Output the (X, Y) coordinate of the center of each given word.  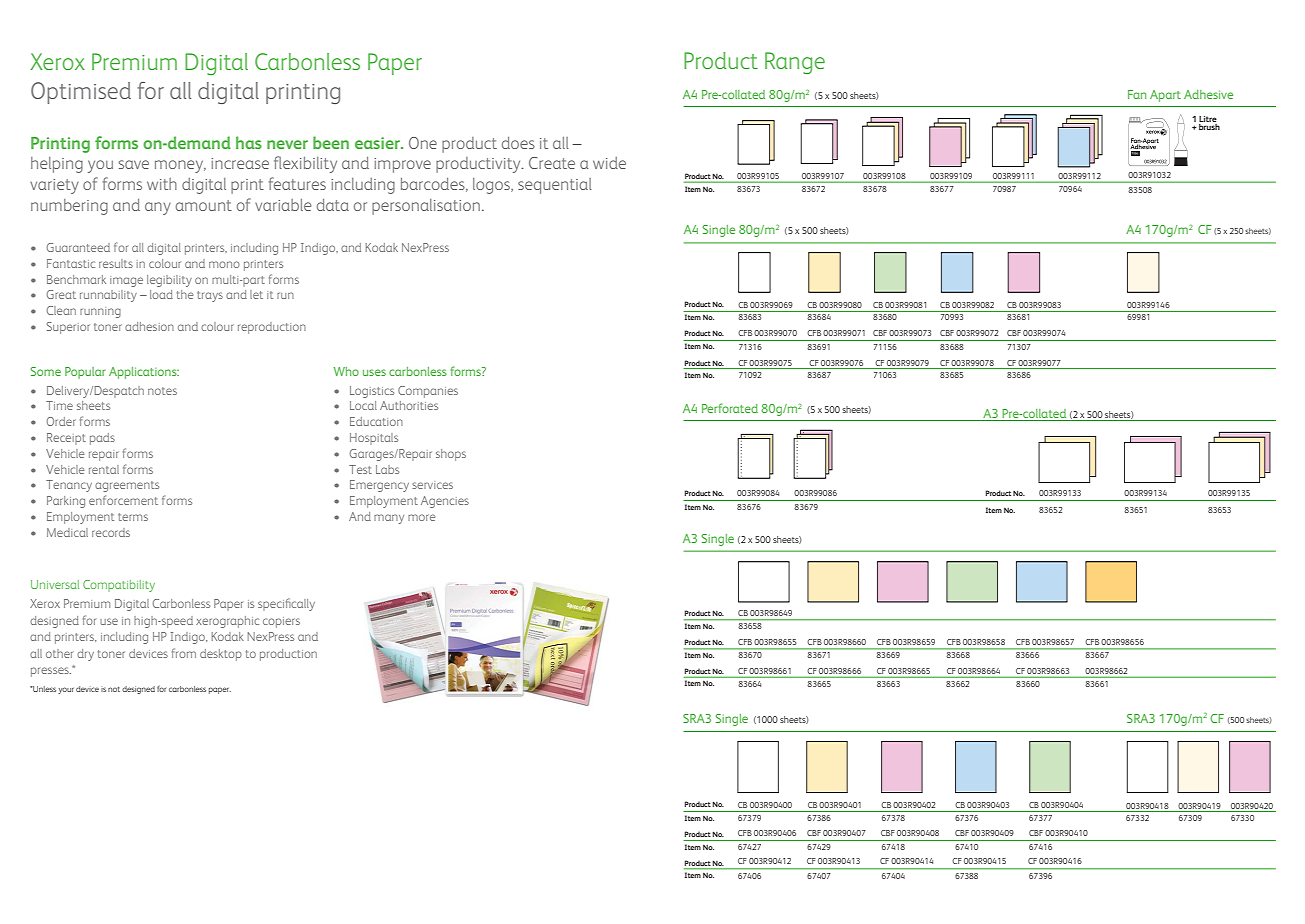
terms (133, 517)
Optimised (81, 93)
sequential (555, 186)
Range (795, 63)
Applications (144, 373)
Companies (428, 392)
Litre (1208, 119)
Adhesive (1208, 94)
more (421, 517)
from (184, 653)
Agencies (445, 502)
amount (204, 205)
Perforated (730, 408)
